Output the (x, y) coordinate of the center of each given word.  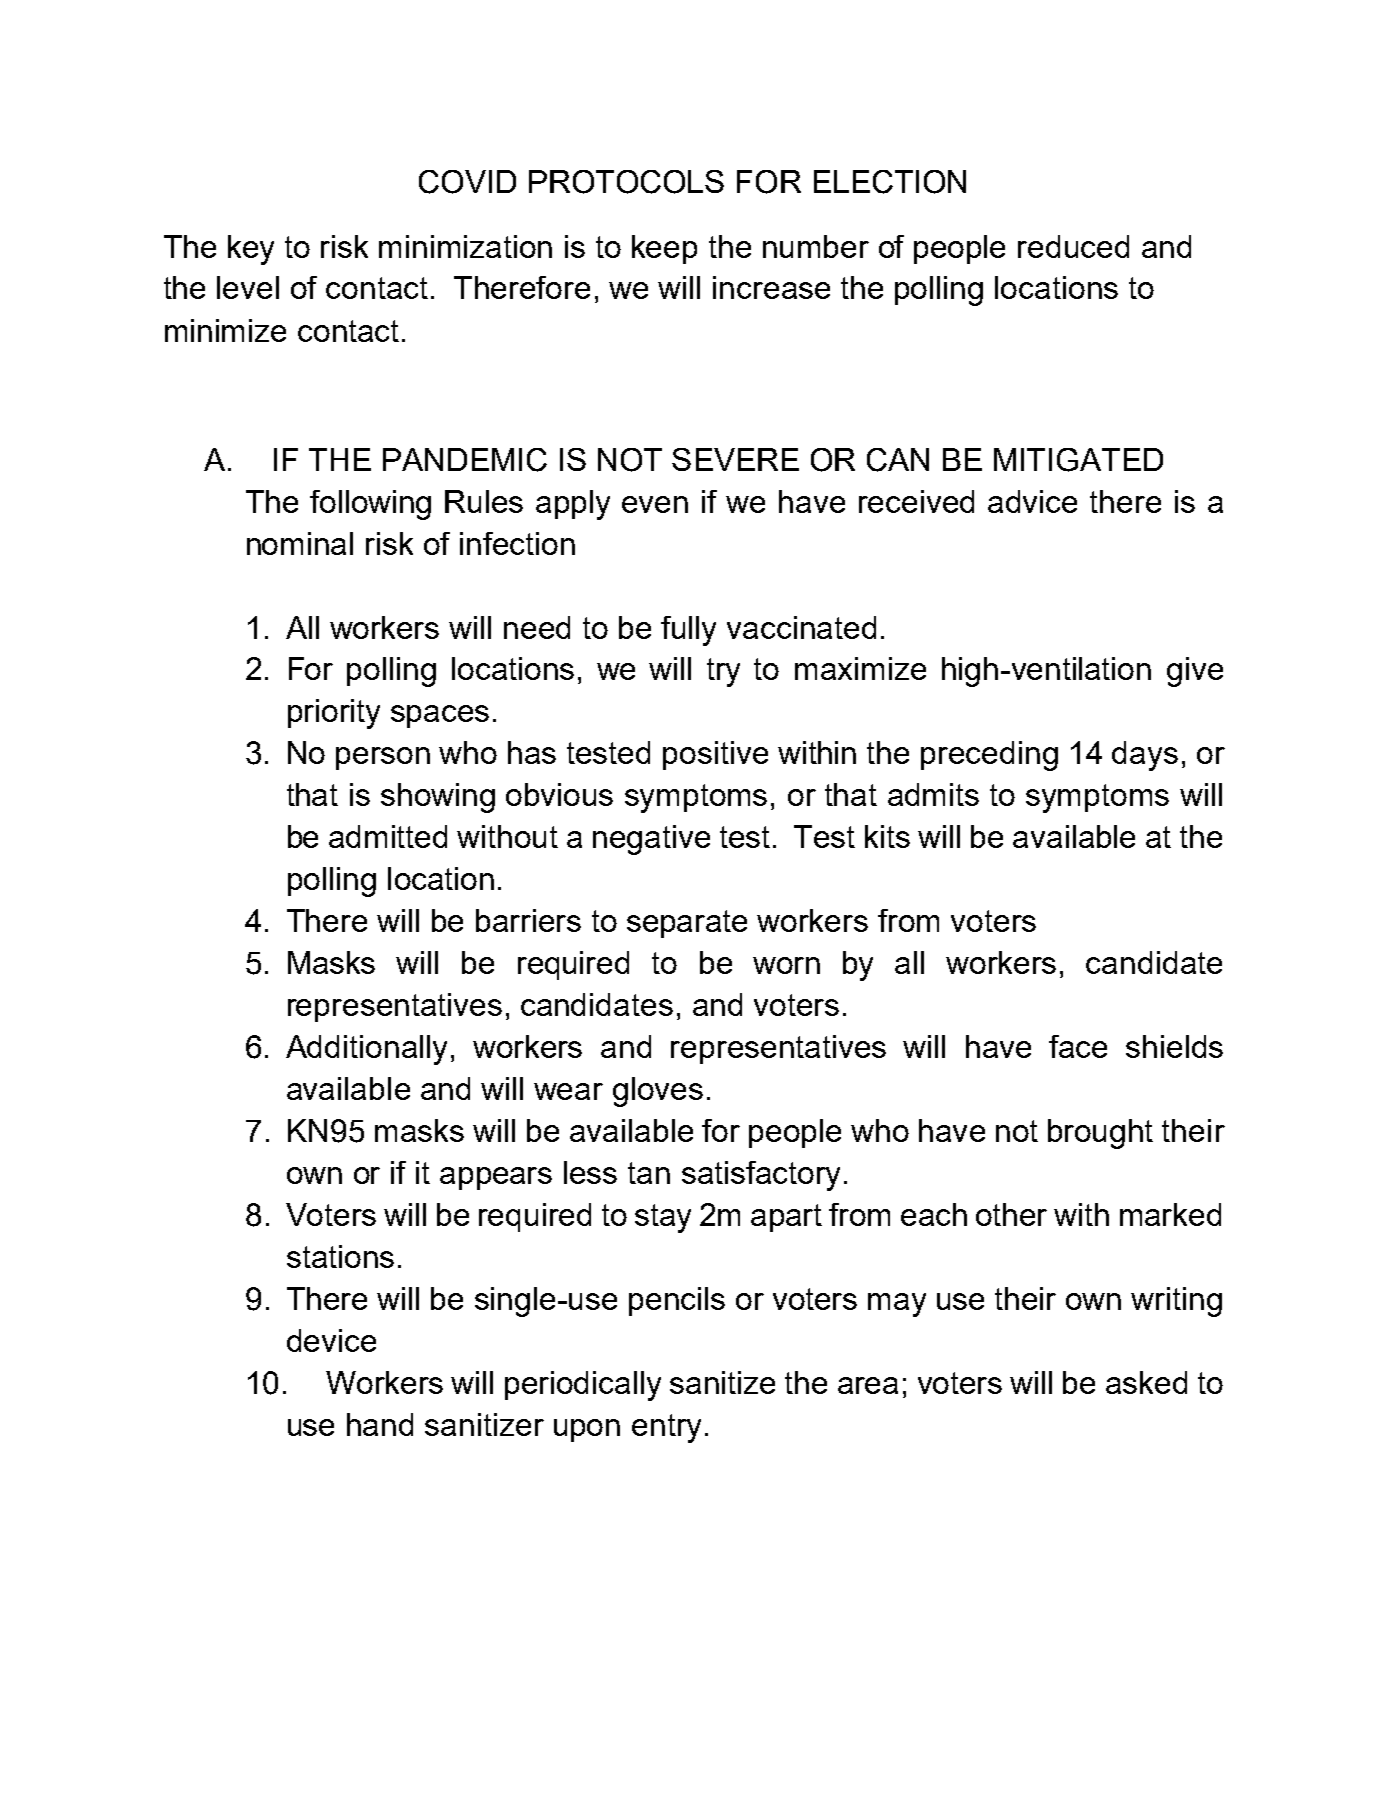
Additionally (366, 1050)
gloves (658, 1092)
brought (1100, 1134)
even (655, 504)
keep (664, 249)
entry (666, 1428)
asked (1146, 1382)
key (251, 250)
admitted (388, 836)
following (370, 505)
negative (651, 840)
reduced (1073, 246)
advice (1032, 501)
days (1145, 756)
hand (380, 1424)
